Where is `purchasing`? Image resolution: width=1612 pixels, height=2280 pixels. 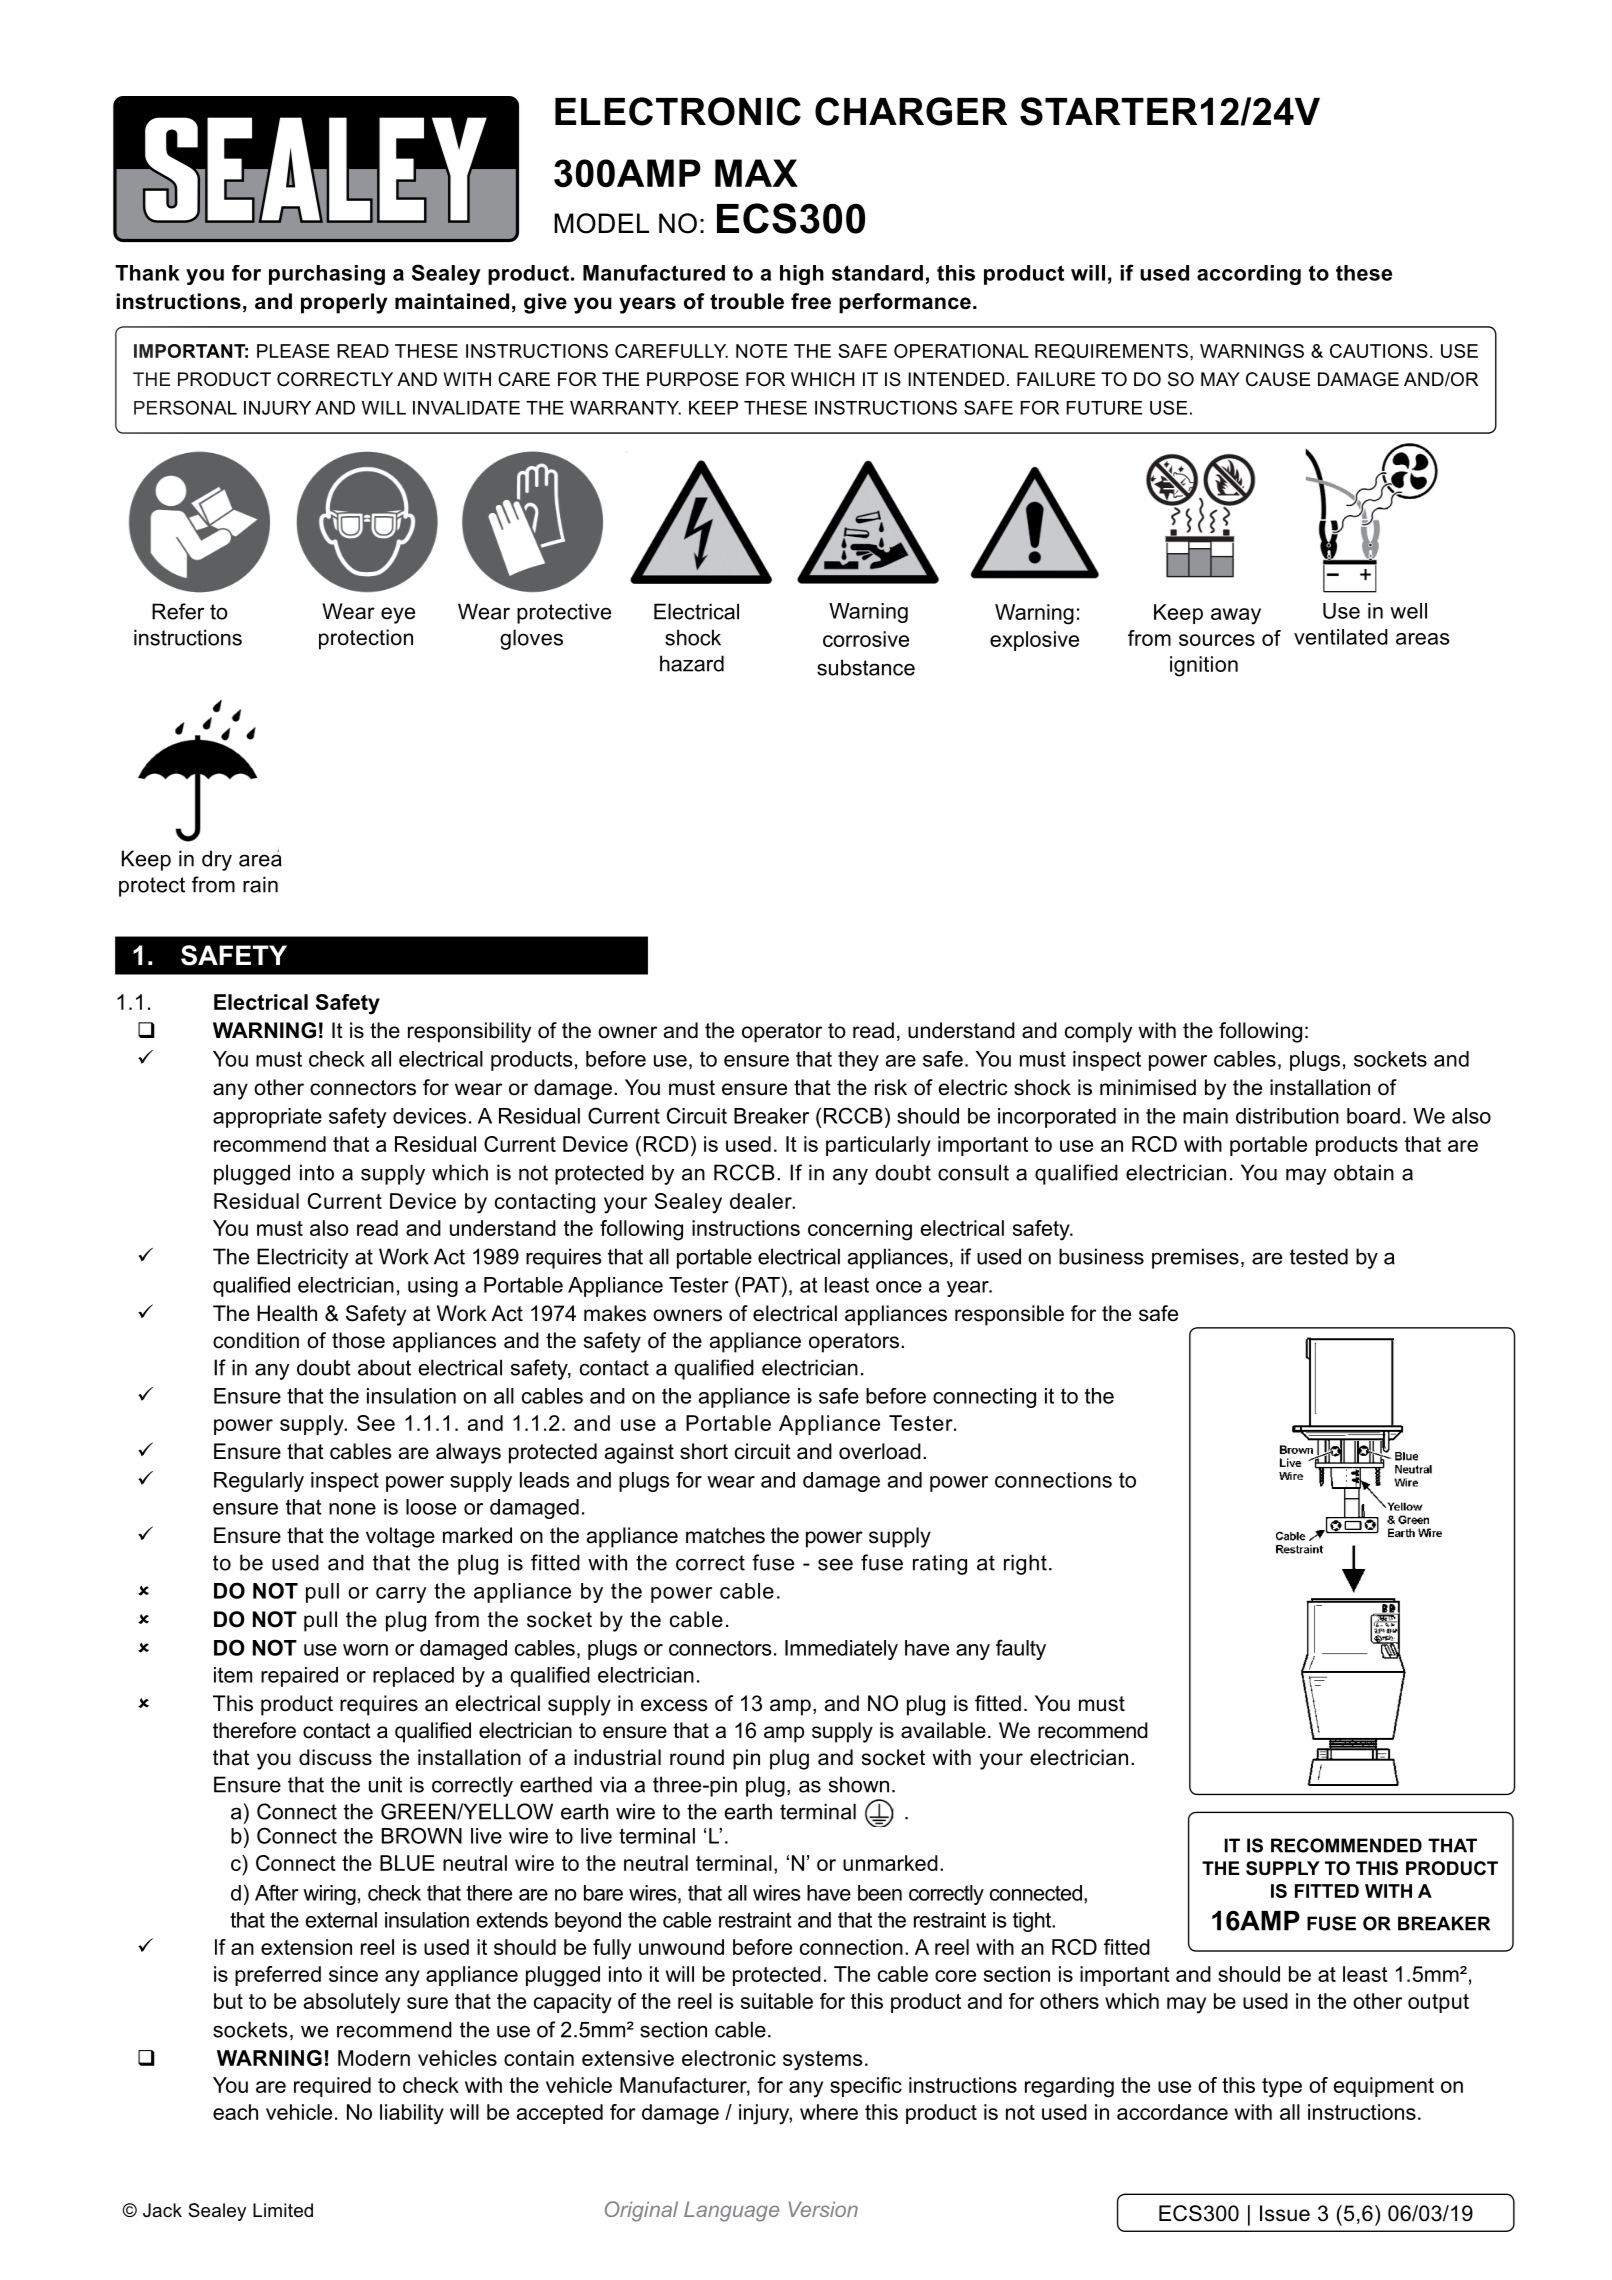
purchasing is located at coordinates (327, 275).
